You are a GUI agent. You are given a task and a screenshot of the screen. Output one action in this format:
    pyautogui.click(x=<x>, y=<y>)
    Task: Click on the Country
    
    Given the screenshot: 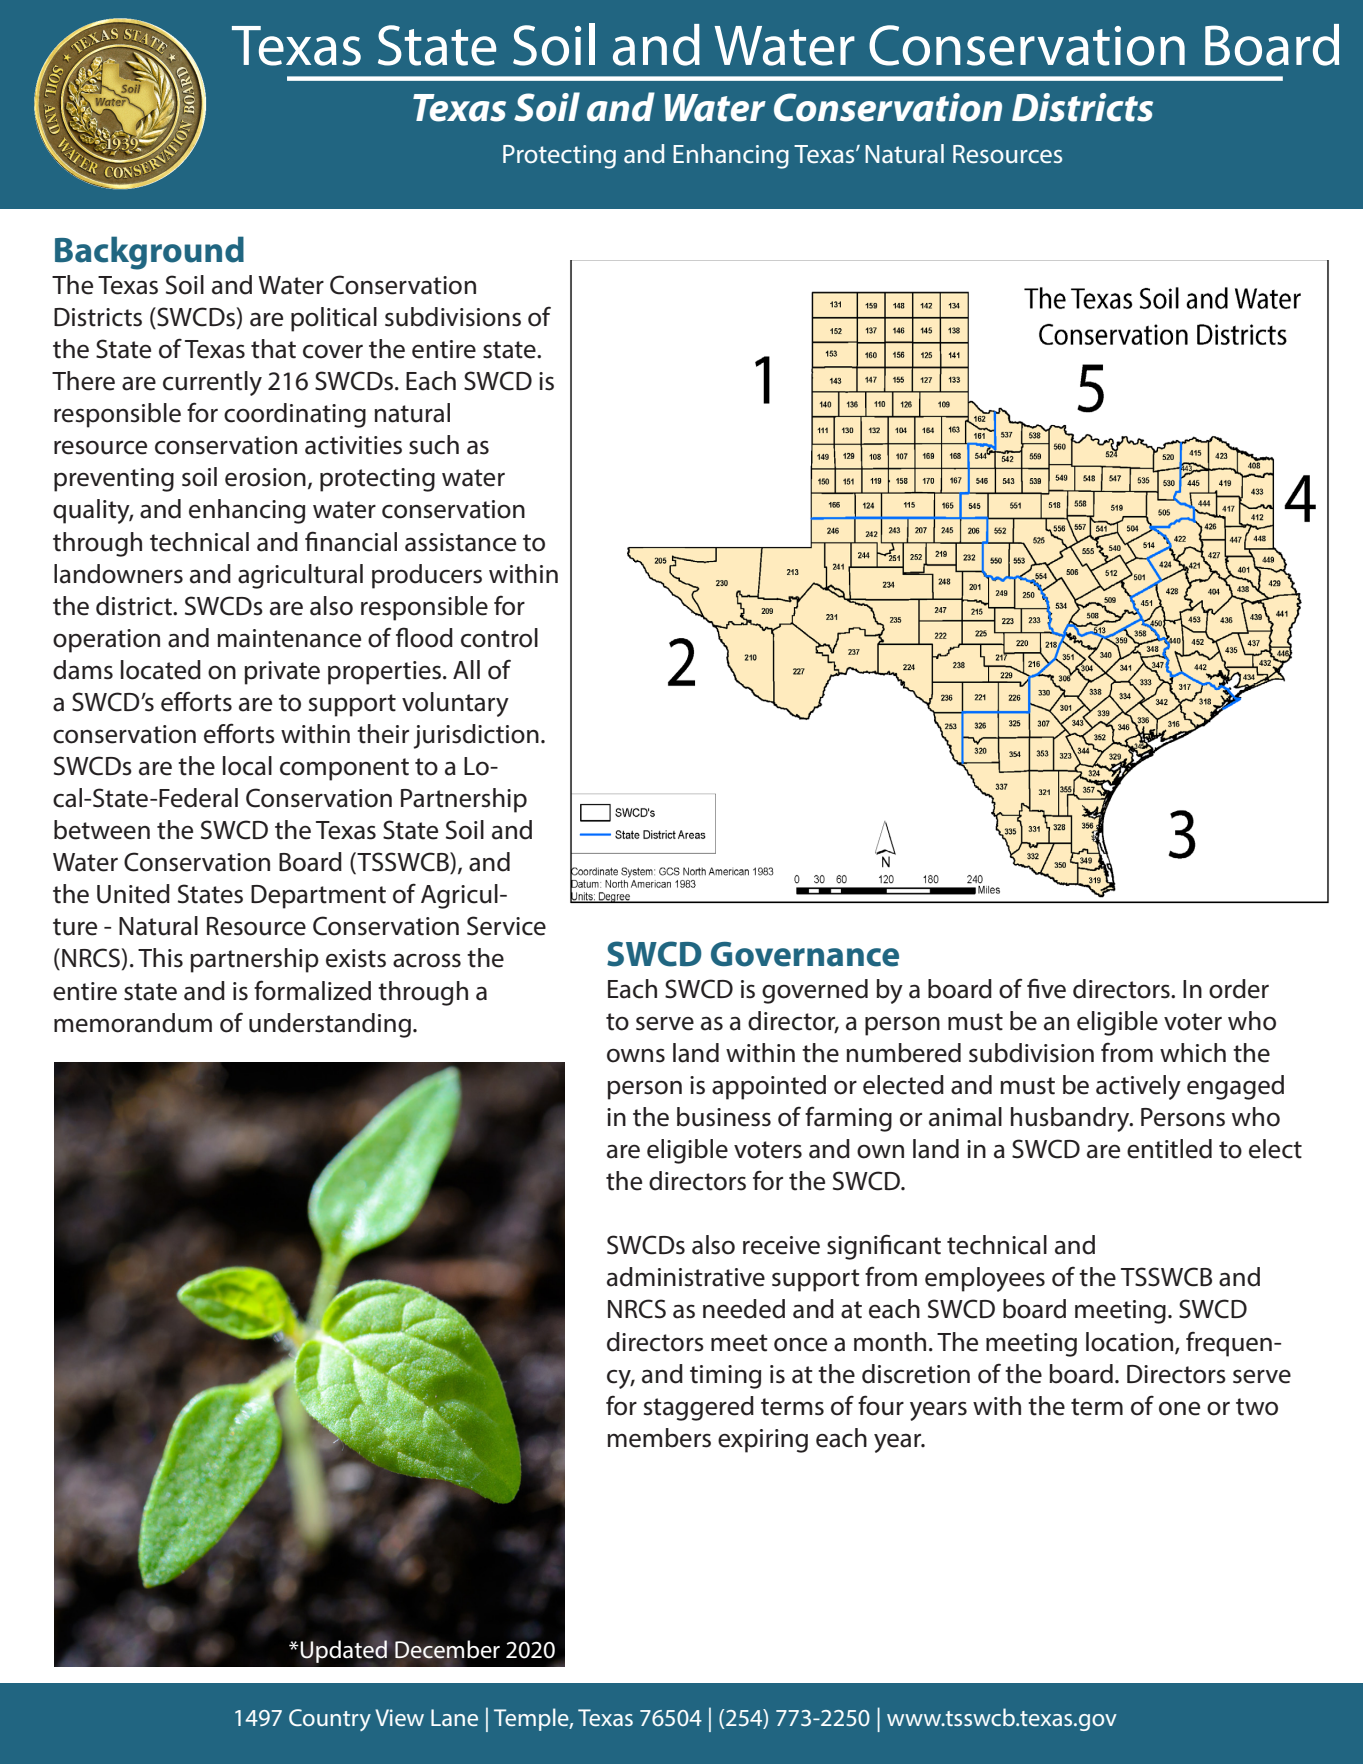 What is the action you would take?
    pyautogui.click(x=330, y=1720)
